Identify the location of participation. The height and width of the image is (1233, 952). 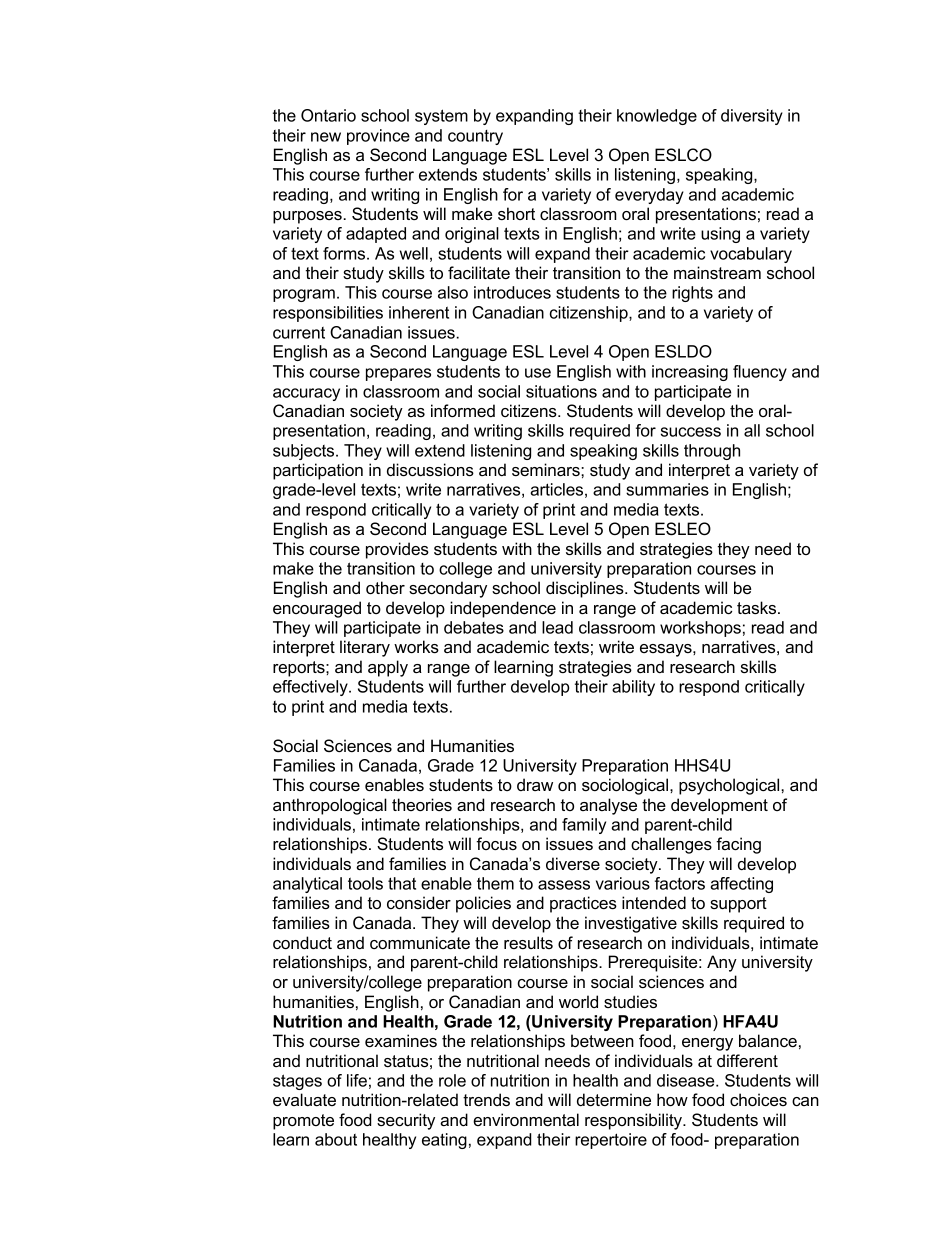
(318, 471).
